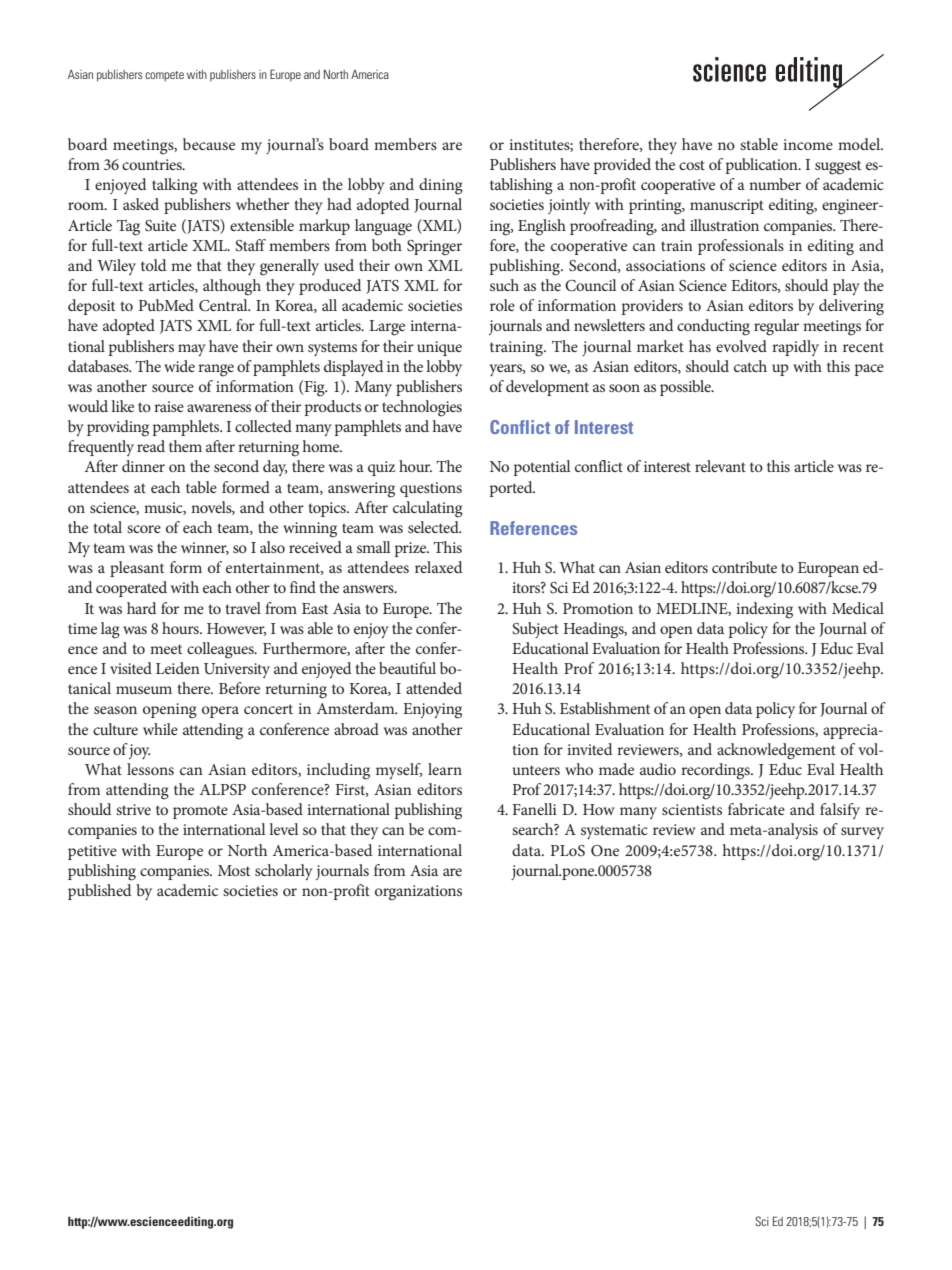 Image resolution: width=952 pixels, height=1270 pixels. Describe the element at coordinates (808, 144) in the screenshot. I see `income` at that location.
